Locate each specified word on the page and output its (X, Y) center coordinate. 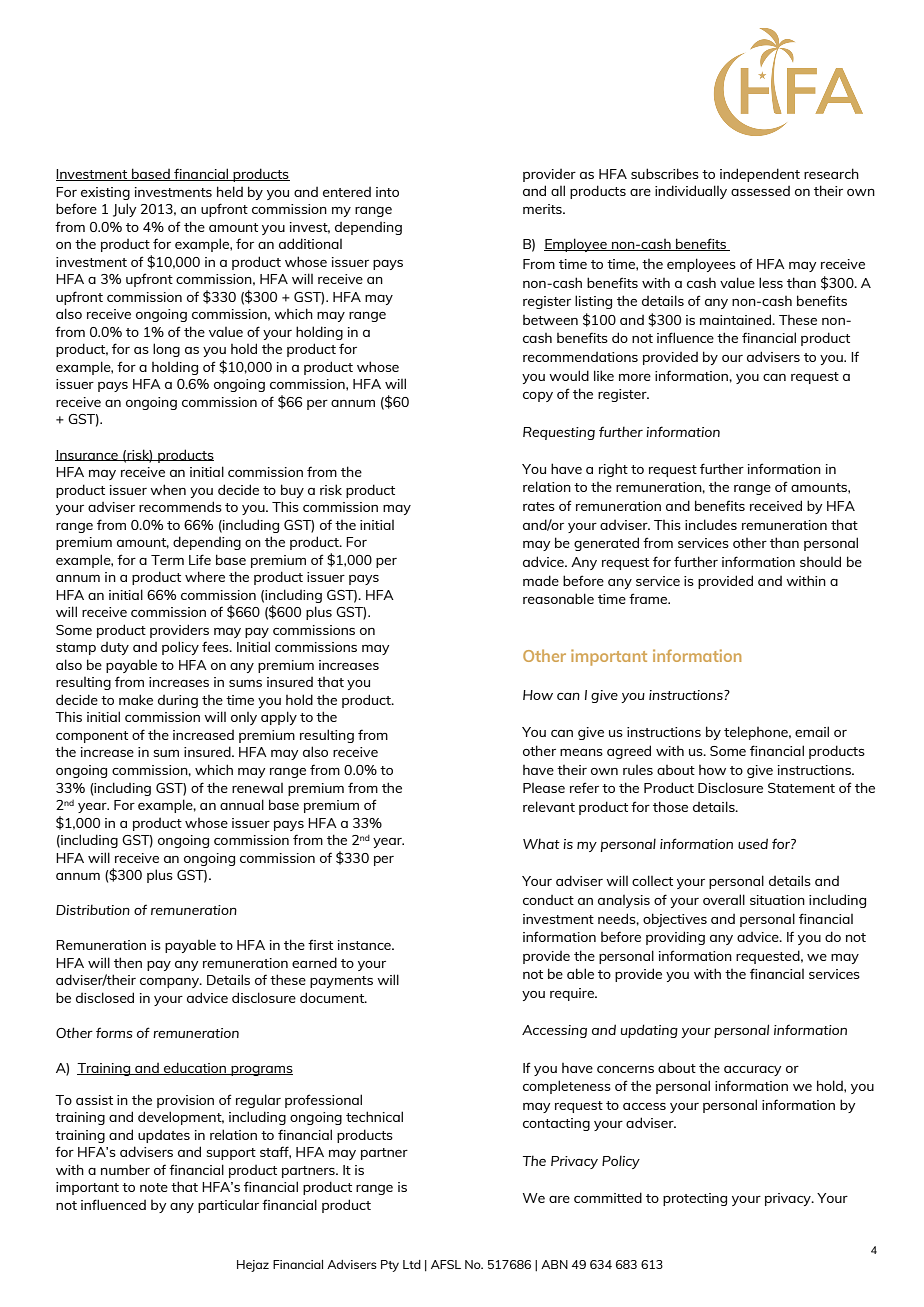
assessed (760, 191)
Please (544, 788)
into (387, 192)
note (154, 1187)
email (812, 731)
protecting (695, 1199)
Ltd (412, 1264)
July (124, 210)
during (178, 701)
